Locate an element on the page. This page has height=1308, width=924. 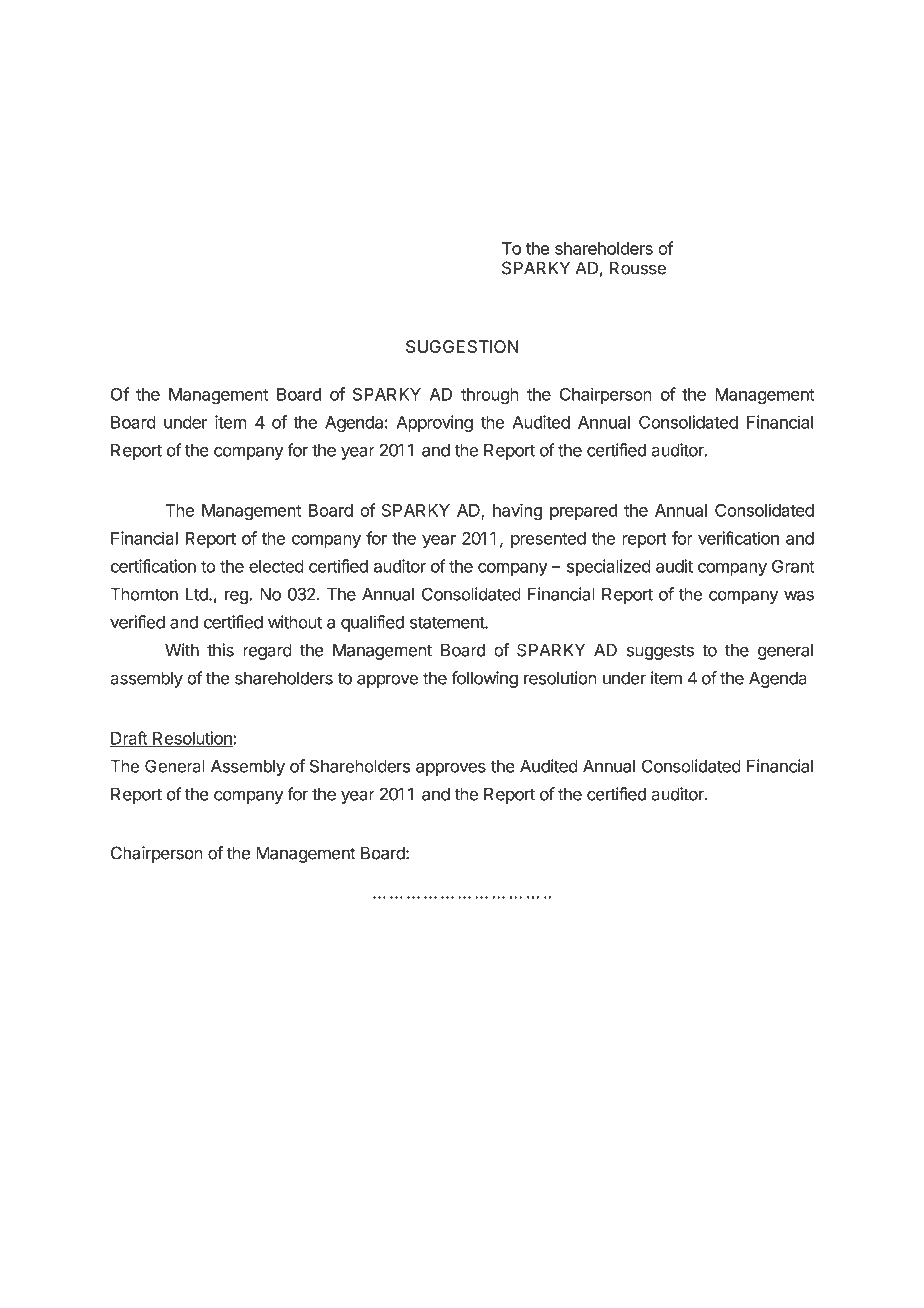
following is located at coordinates (484, 679).
